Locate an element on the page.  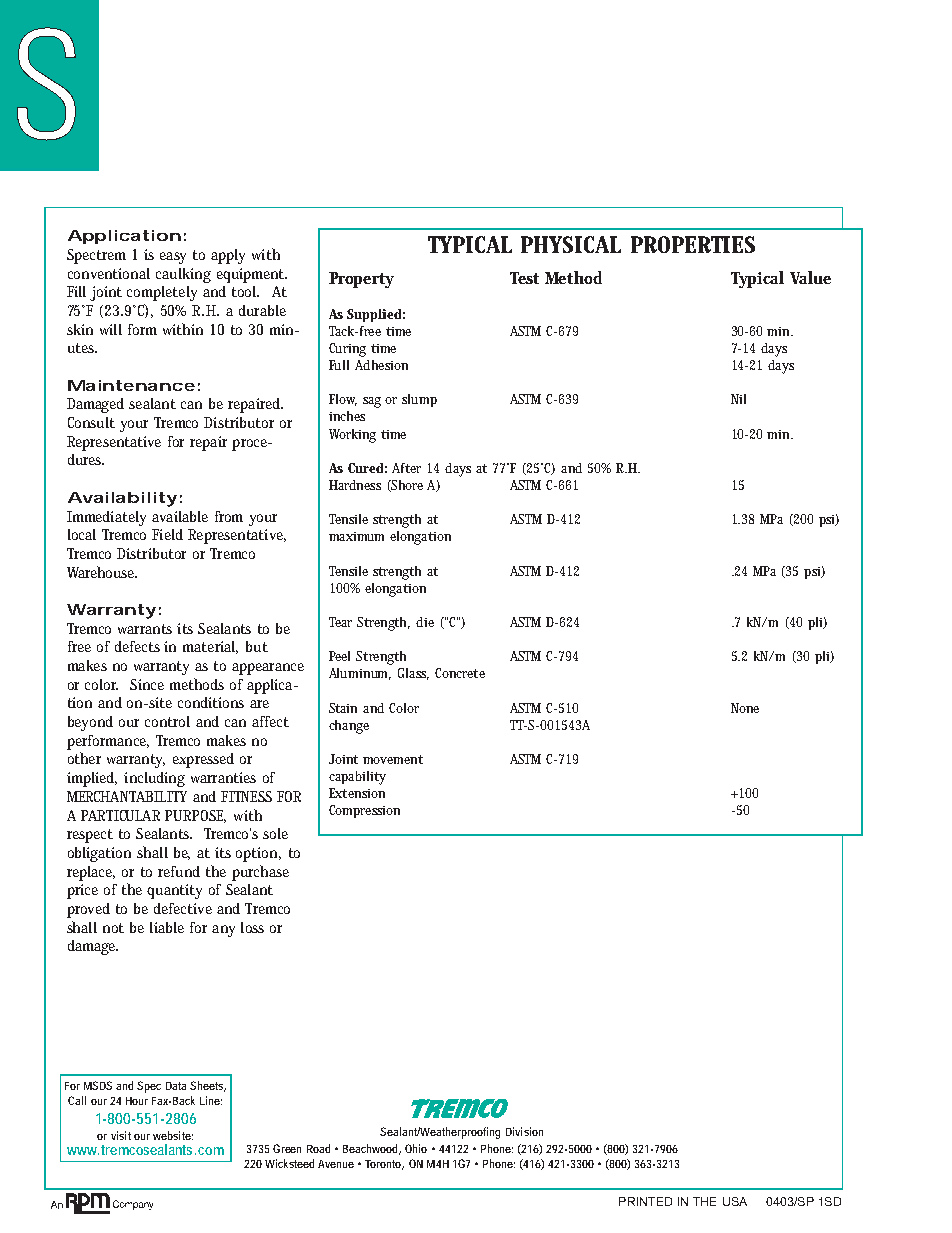
loss is located at coordinates (252, 927).
